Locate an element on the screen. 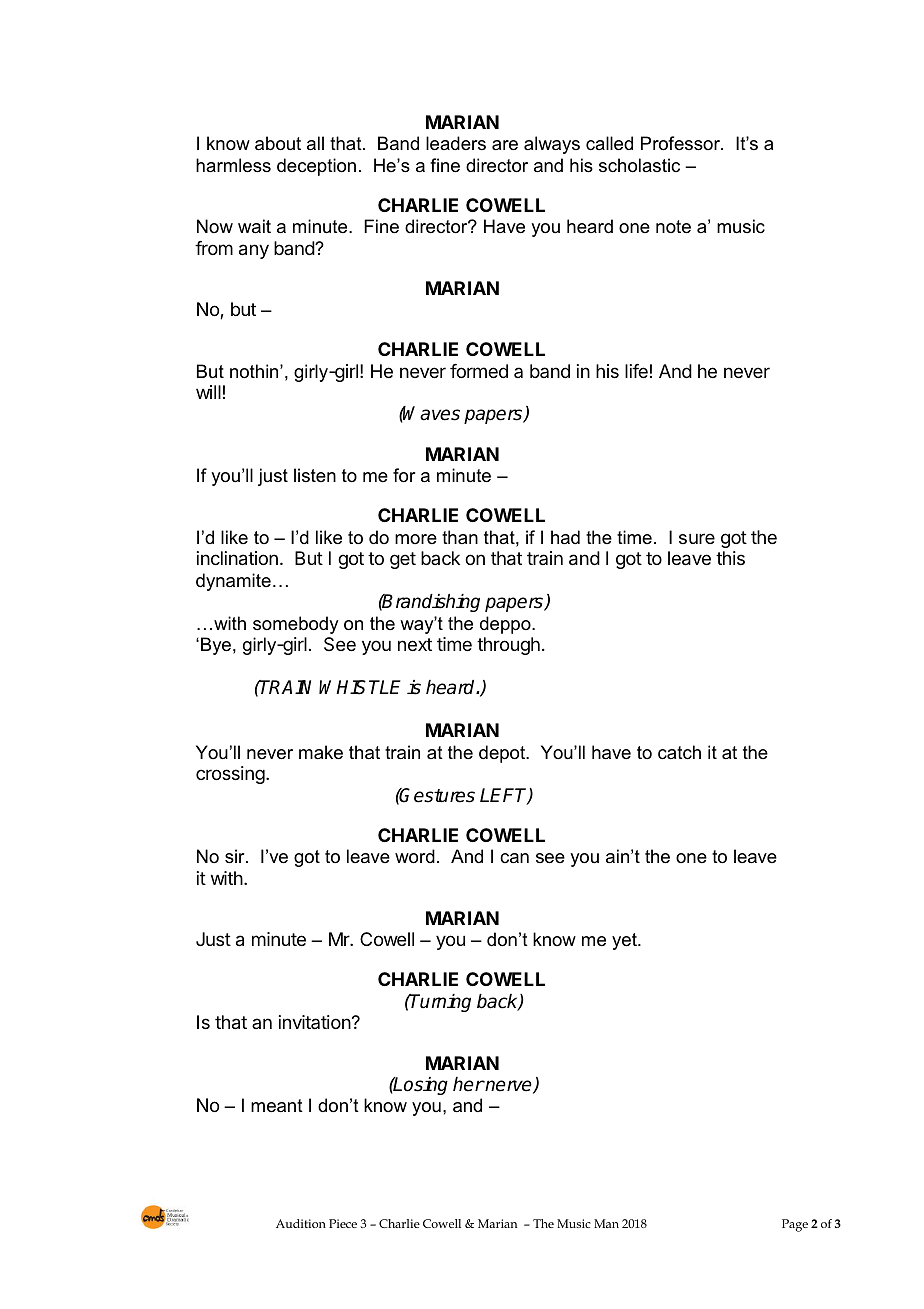 The image size is (924, 1309). nerve is located at coordinates (509, 1087).
